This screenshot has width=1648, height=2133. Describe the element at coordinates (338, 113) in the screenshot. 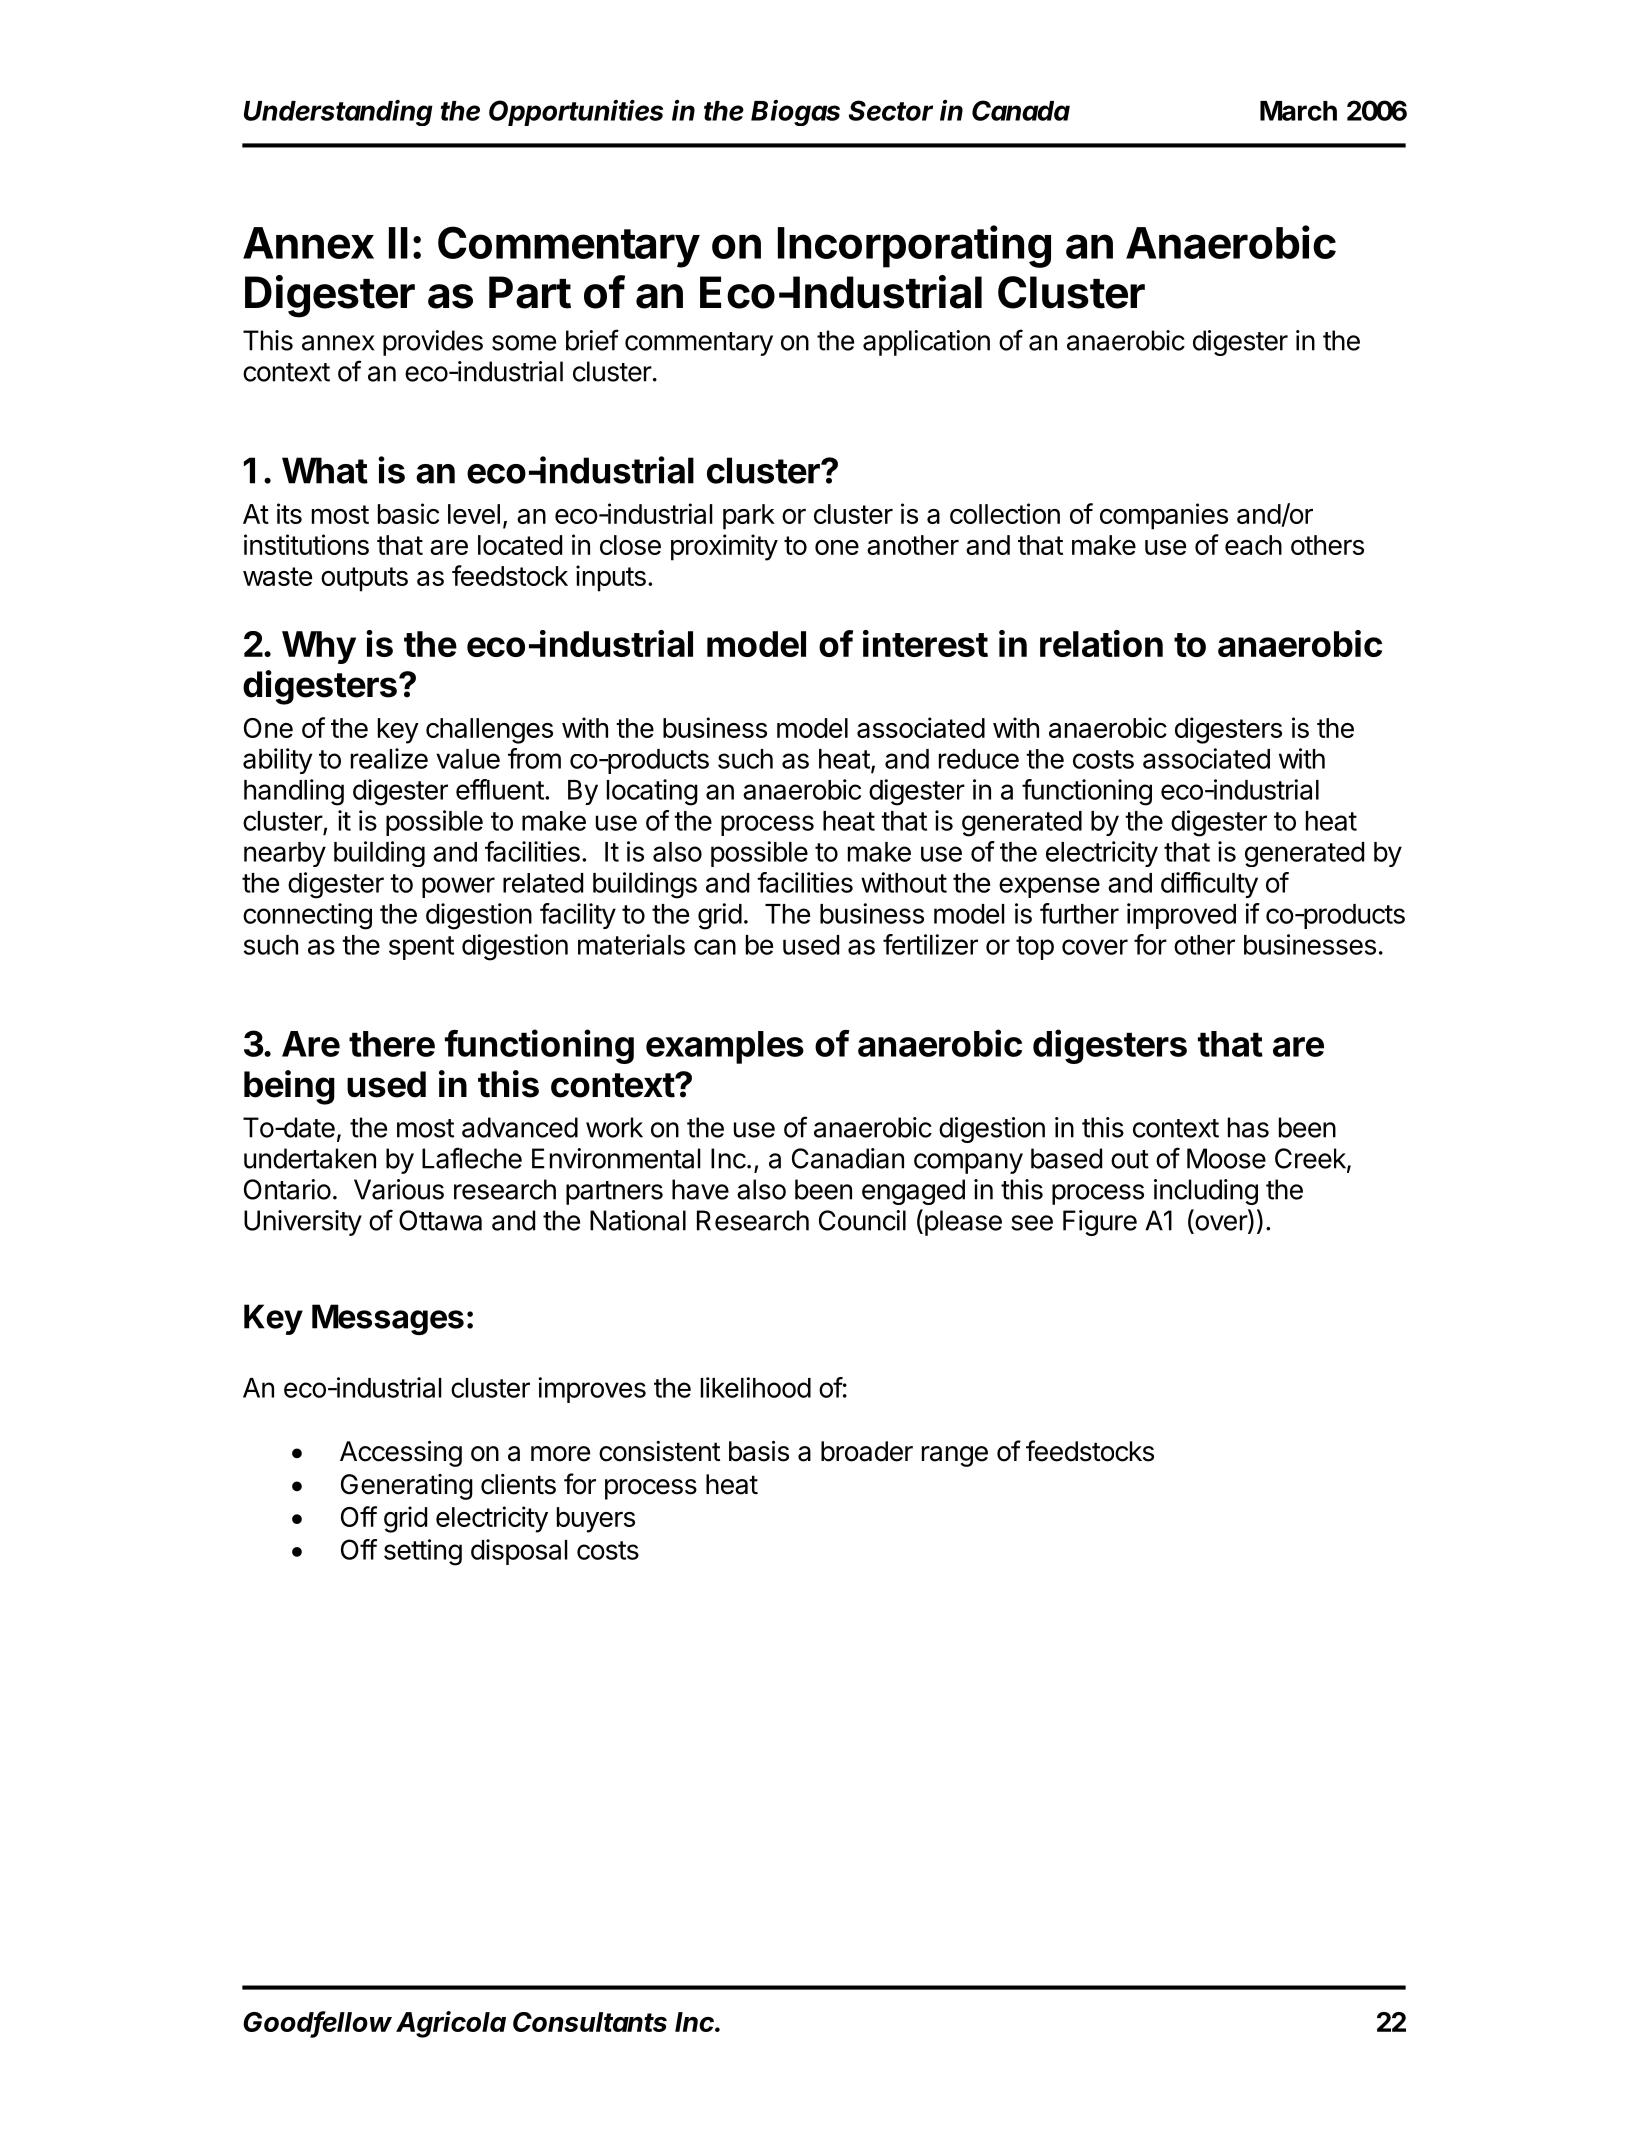

I see `Understanding` at that location.
